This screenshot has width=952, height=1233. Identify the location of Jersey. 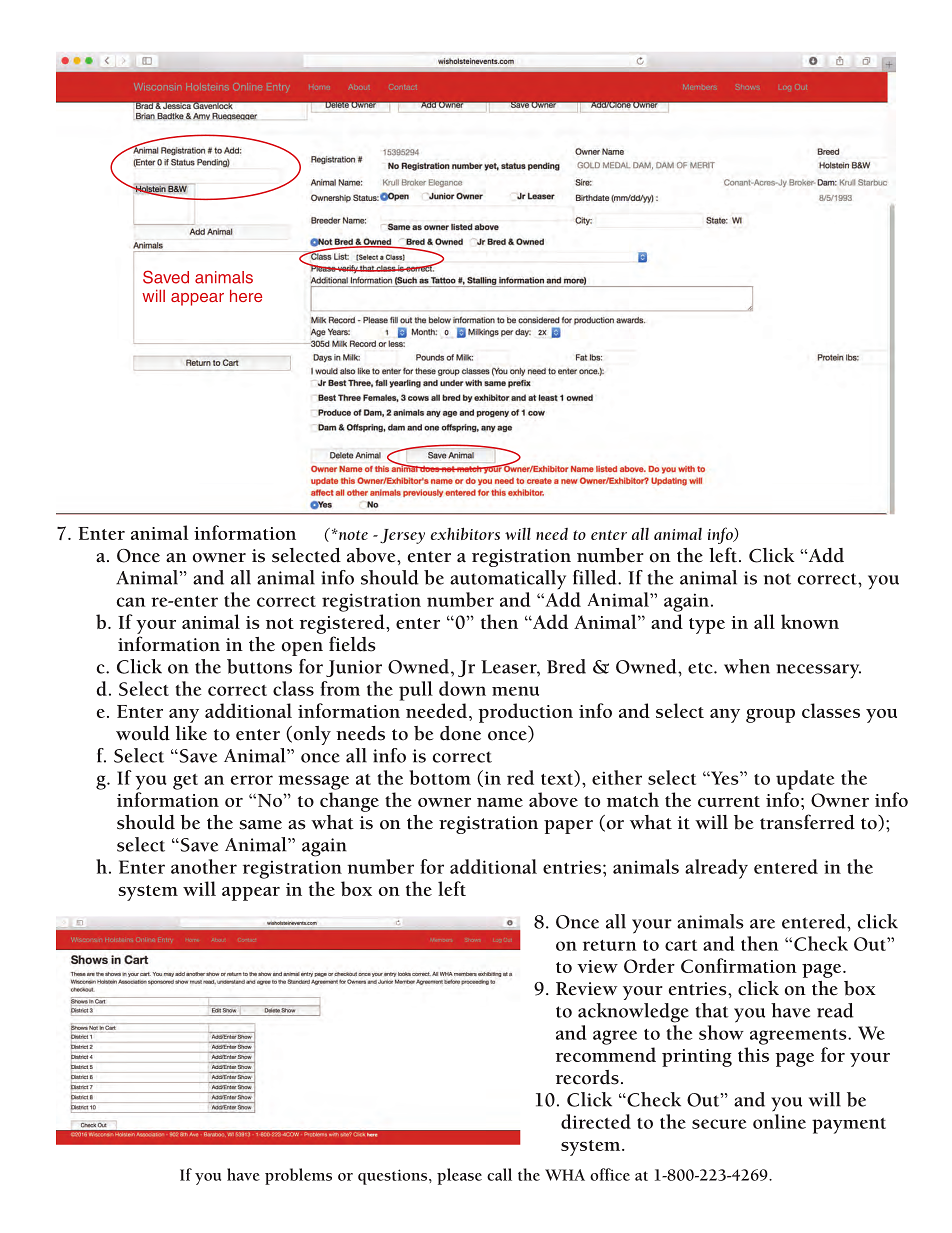
(402, 536).
